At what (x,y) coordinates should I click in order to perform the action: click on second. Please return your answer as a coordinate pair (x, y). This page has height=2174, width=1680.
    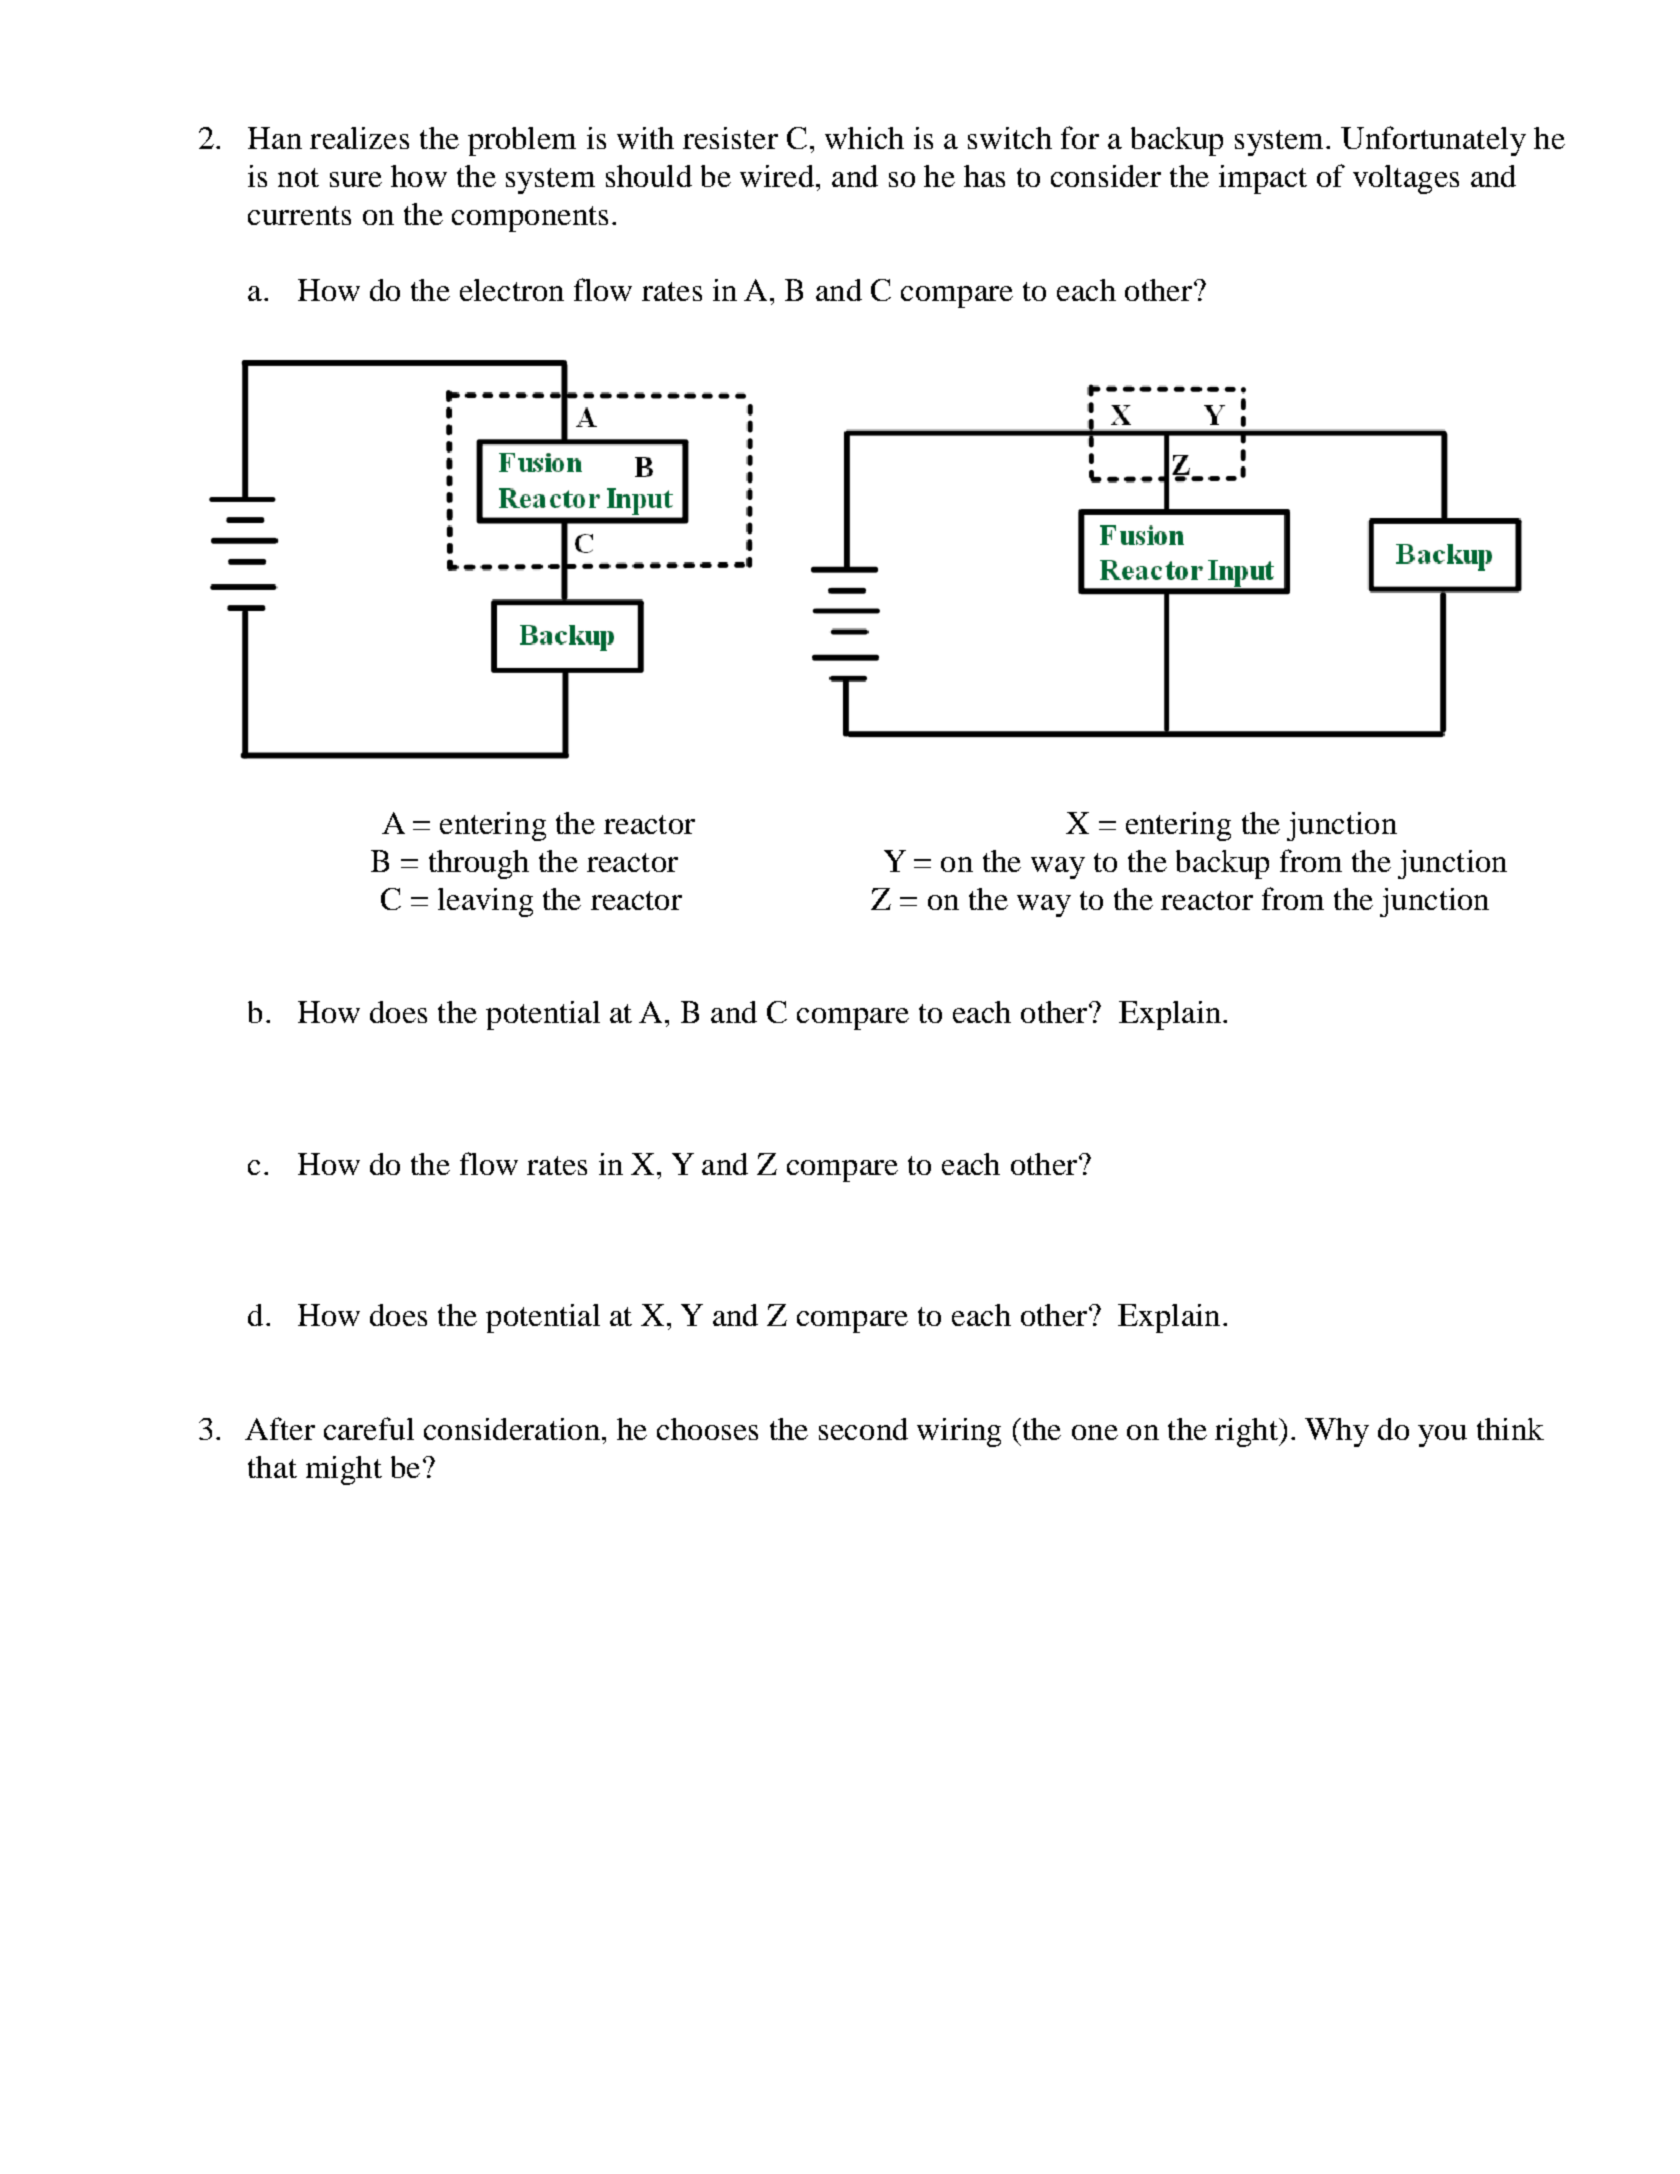
    Looking at the image, I should click on (863, 1429).
